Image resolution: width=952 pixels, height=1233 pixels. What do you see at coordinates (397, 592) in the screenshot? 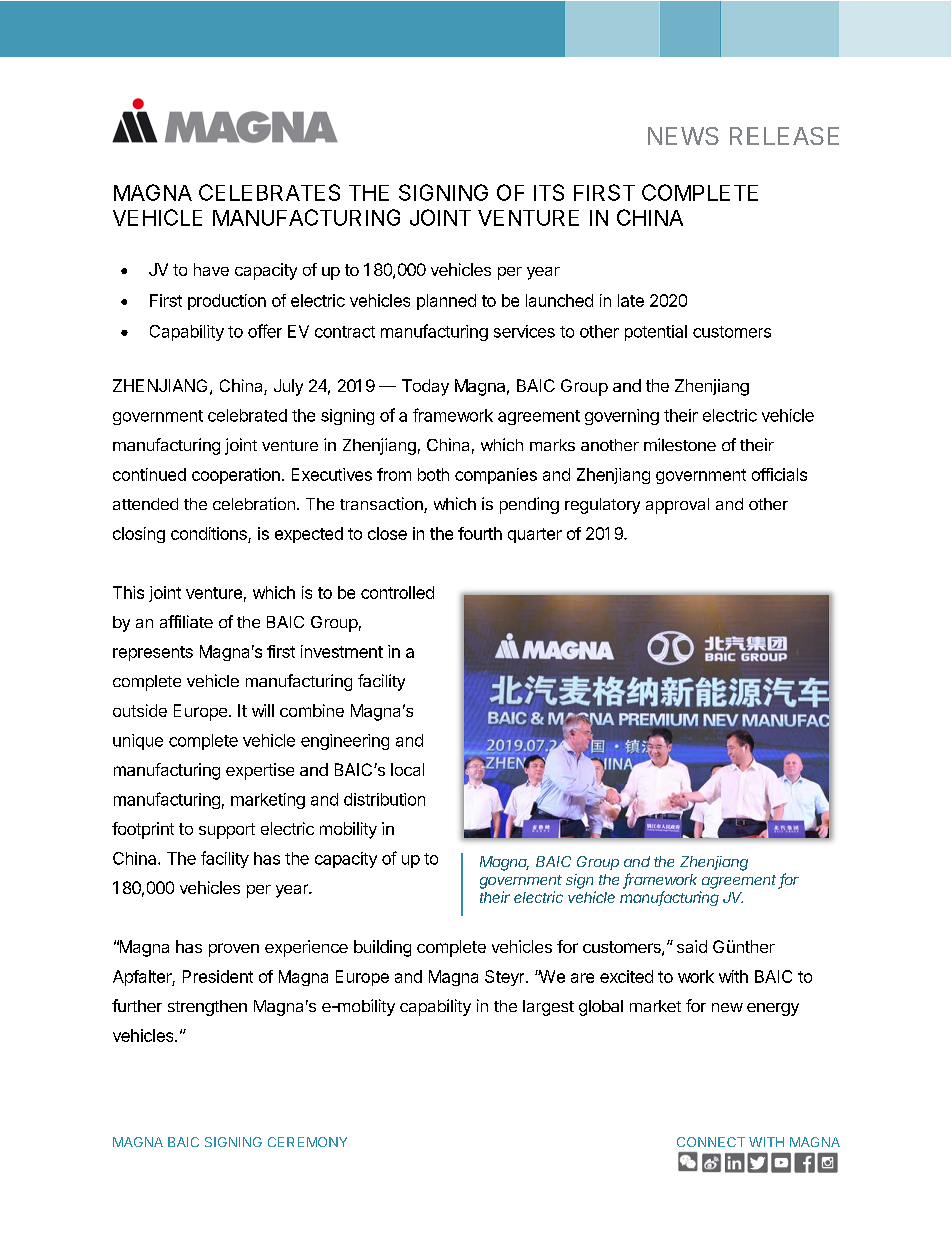
I see `controlled` at bounding box center [397, 592].
